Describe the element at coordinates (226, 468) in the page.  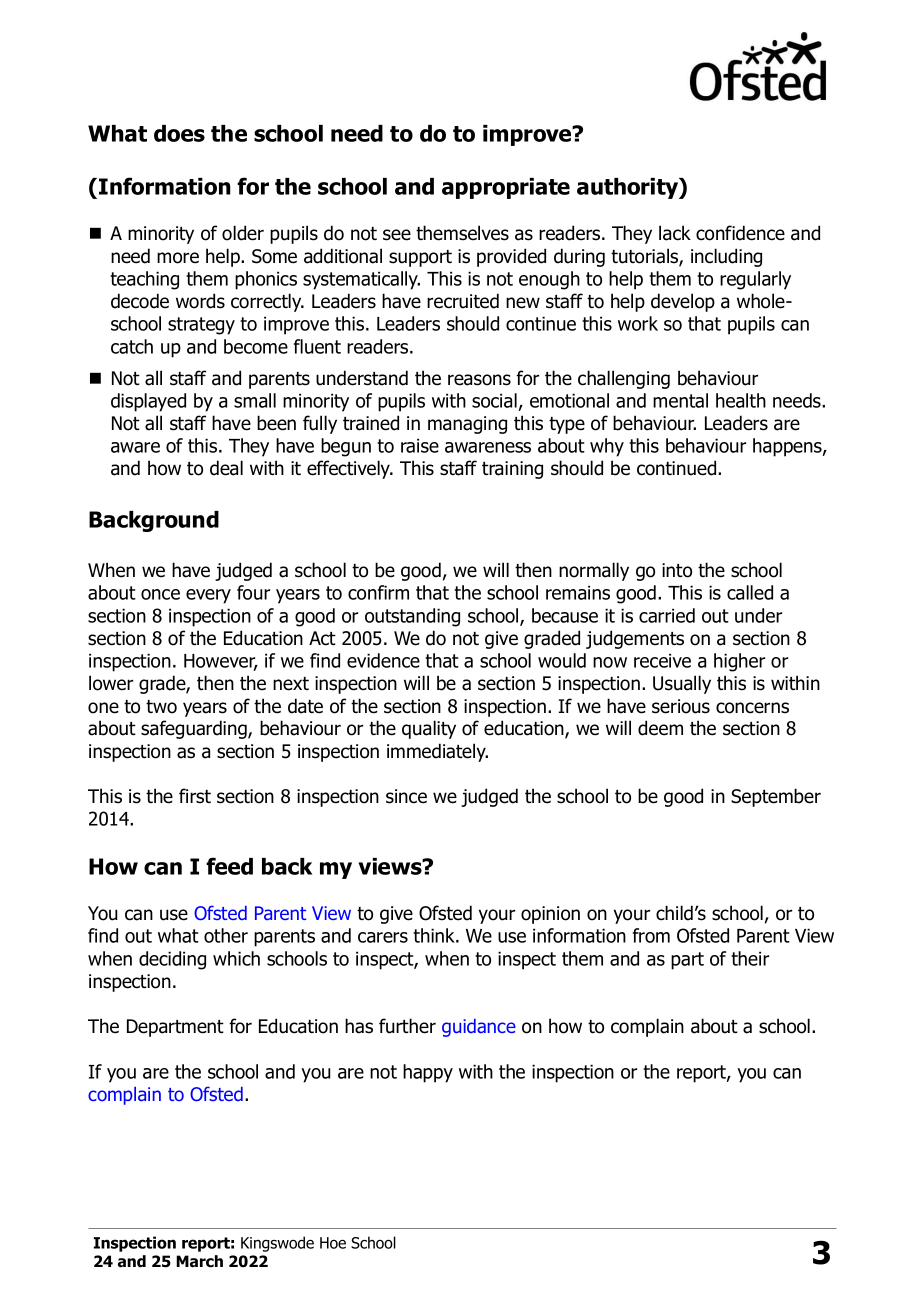
I see `deal` at that location.
